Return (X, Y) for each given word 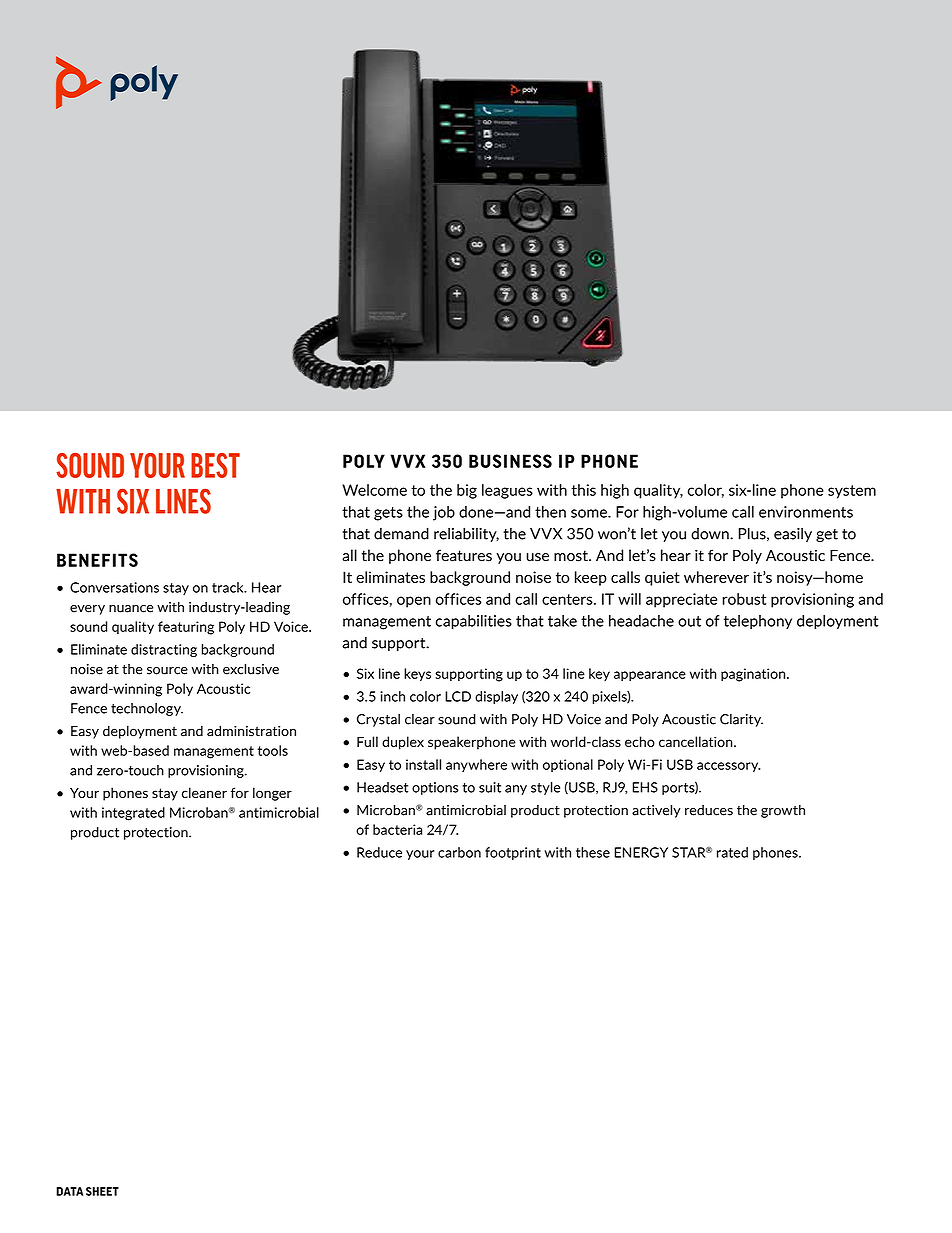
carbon (459, 852)
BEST (215, 465)
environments (806, 512)
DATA (69, 1191)
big (467, 491)
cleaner (204, 792)
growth (783, 811)
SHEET (102, 1191)
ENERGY (641, 852)
